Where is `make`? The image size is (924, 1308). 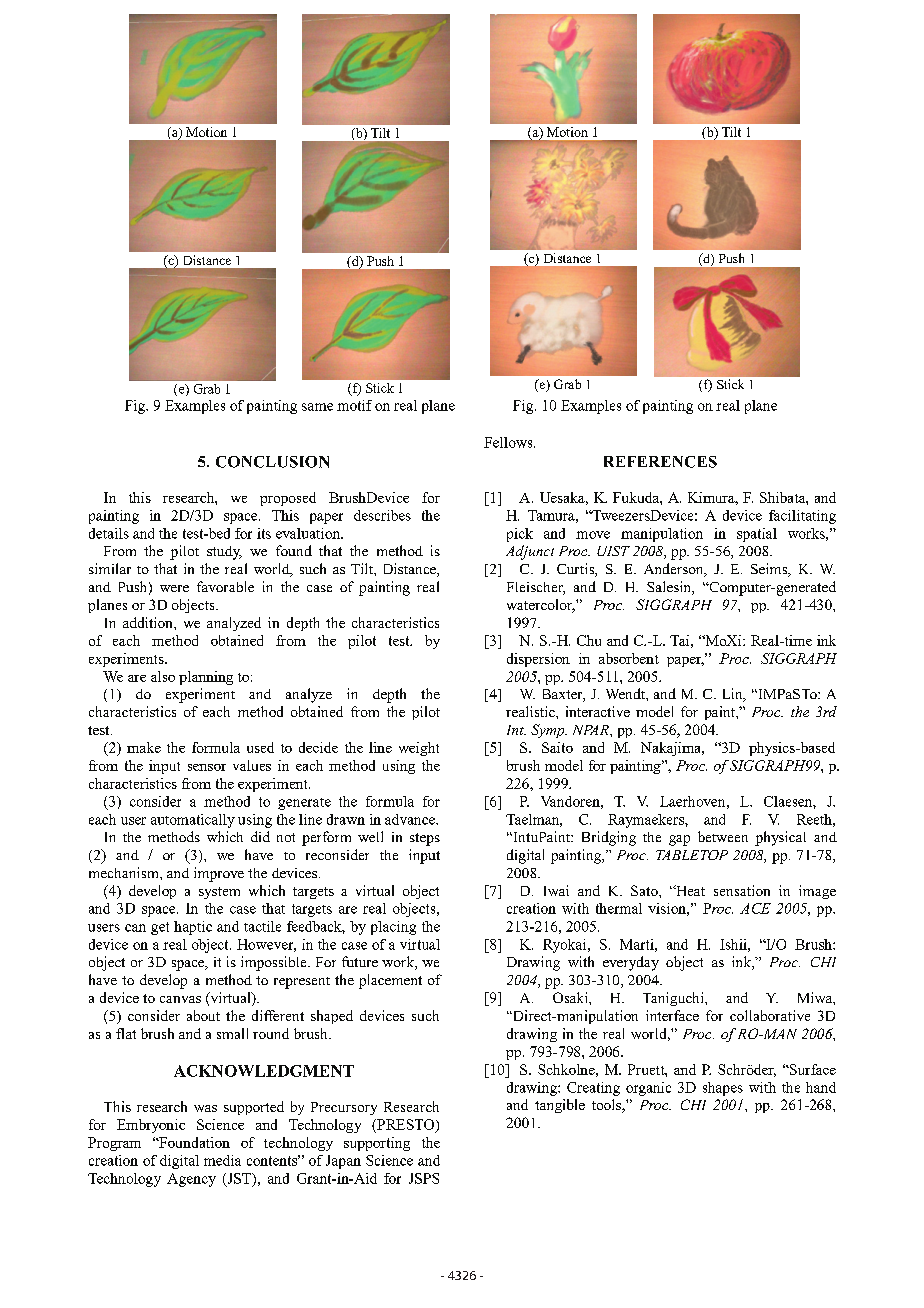 make is located at coordinates (144, 747).
